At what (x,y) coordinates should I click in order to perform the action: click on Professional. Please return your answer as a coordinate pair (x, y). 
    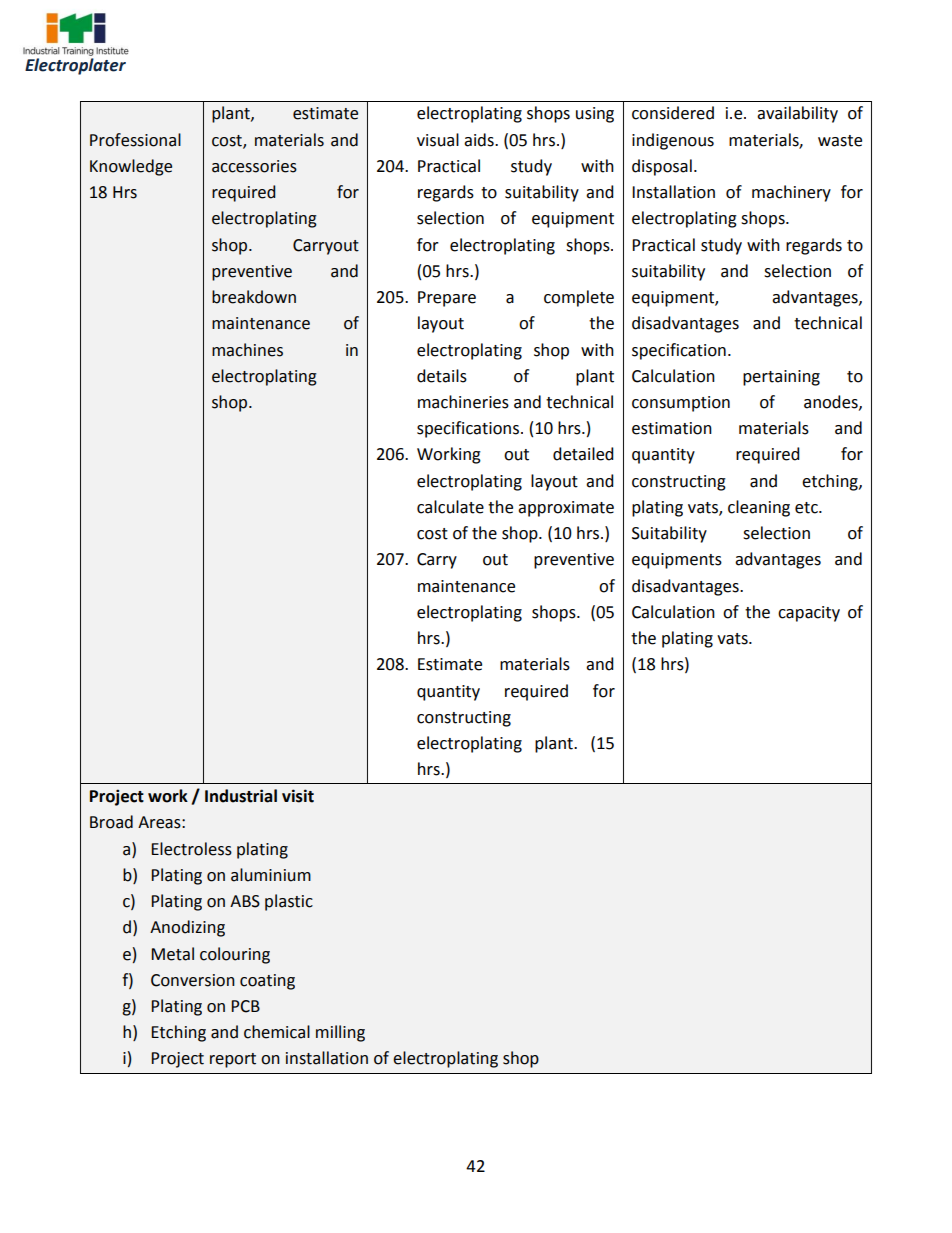
    Looking at the image, I should click on (135, 140).
